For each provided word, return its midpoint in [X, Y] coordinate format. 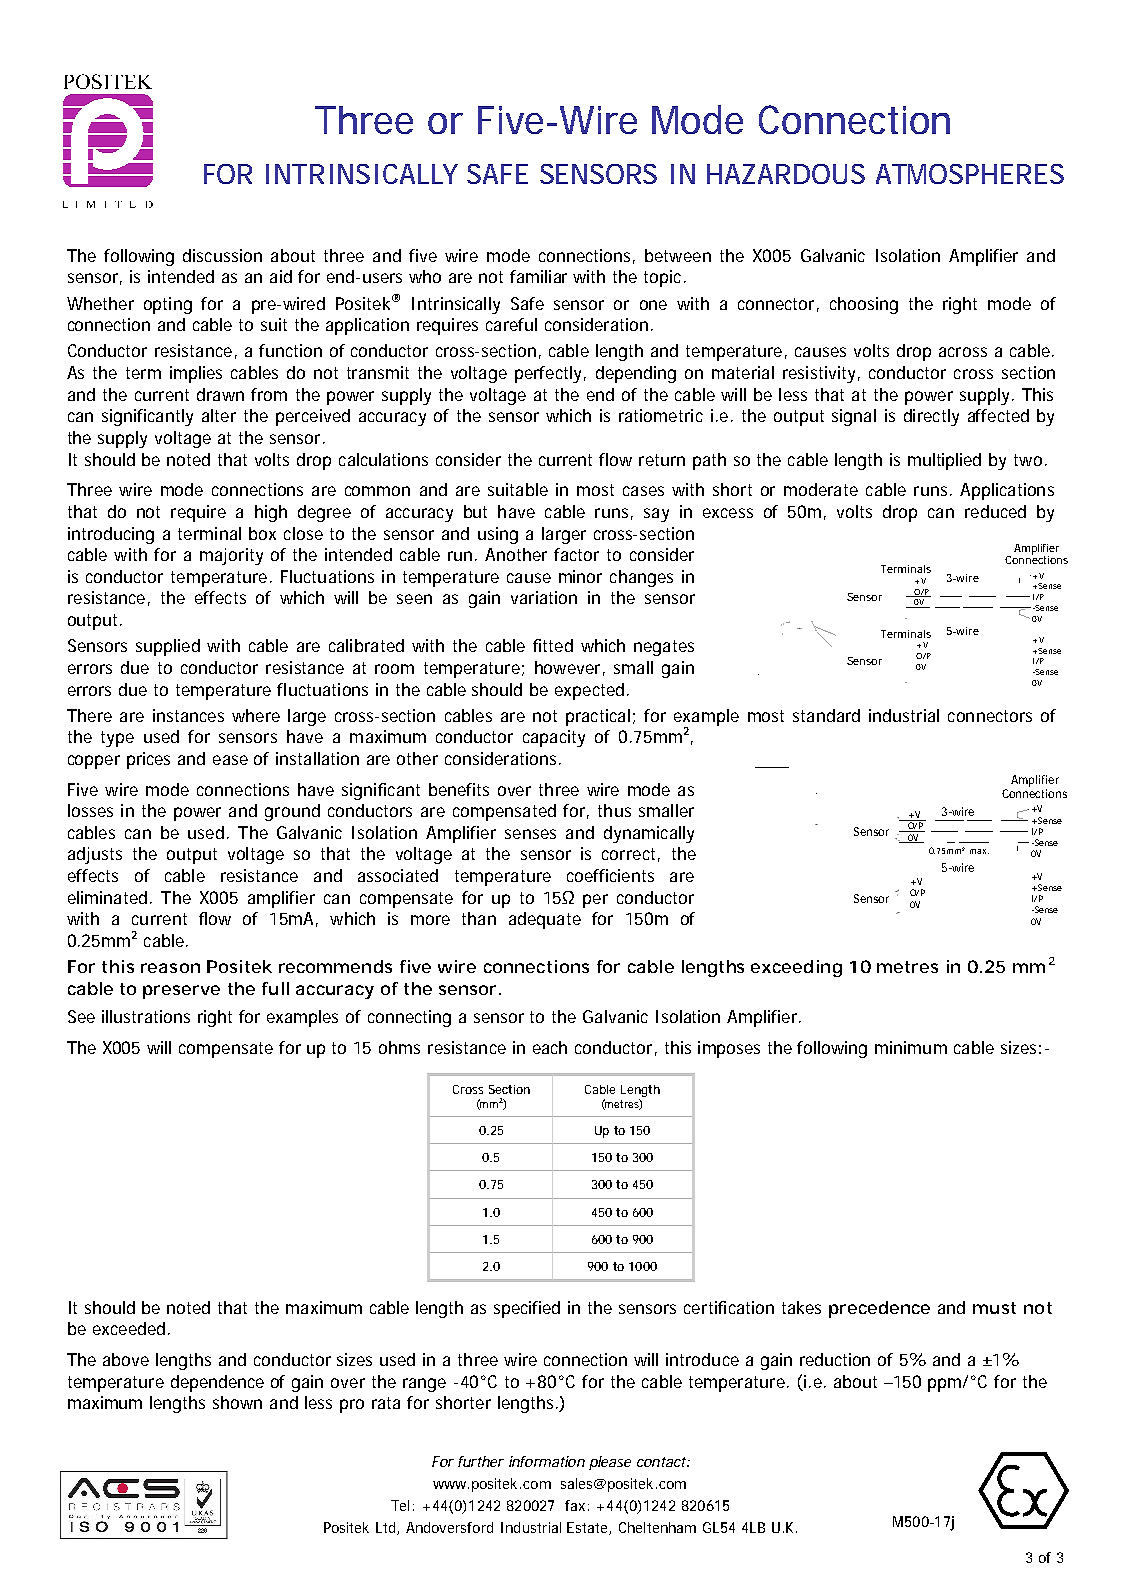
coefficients [610, 875]
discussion [222, 255]
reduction [835, 1359]
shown [237, 1402]
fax [575, 1505]
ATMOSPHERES [970, 174]
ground [292, 812]
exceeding [796, 968]
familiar [538, 276]
